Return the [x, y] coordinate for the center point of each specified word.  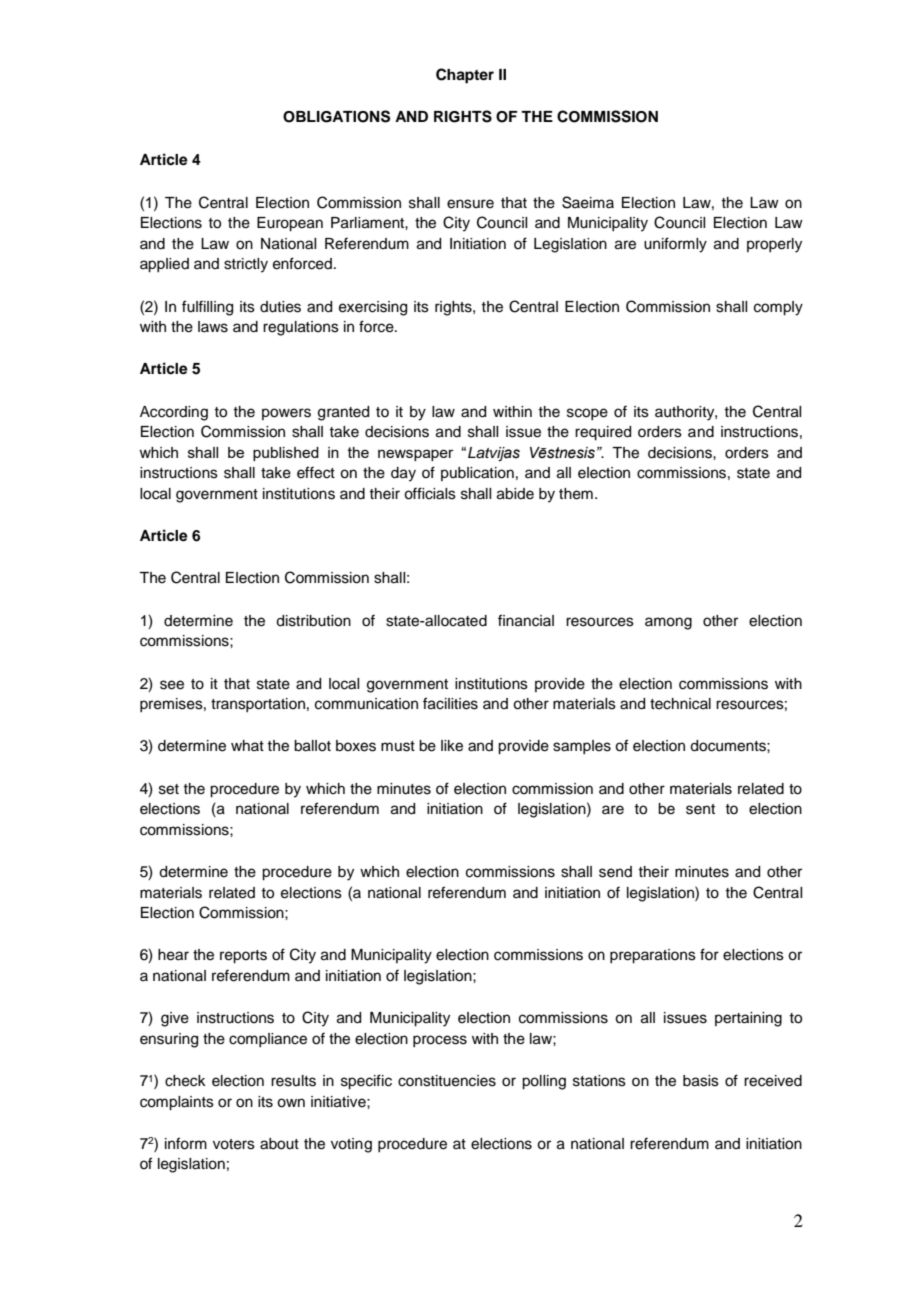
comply [778, 308]
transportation [258, 705]
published [286, 454]
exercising [373, 308]
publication [477, 474]
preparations [653, 956]
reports [243, 957]
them [576, 494]
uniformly [675, 245]
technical [680, 704]
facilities [450, 703]
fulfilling [207, 308]
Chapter [465, 76]
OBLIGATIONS [336, 116]
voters [234, 1144]
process [440, 1041]
